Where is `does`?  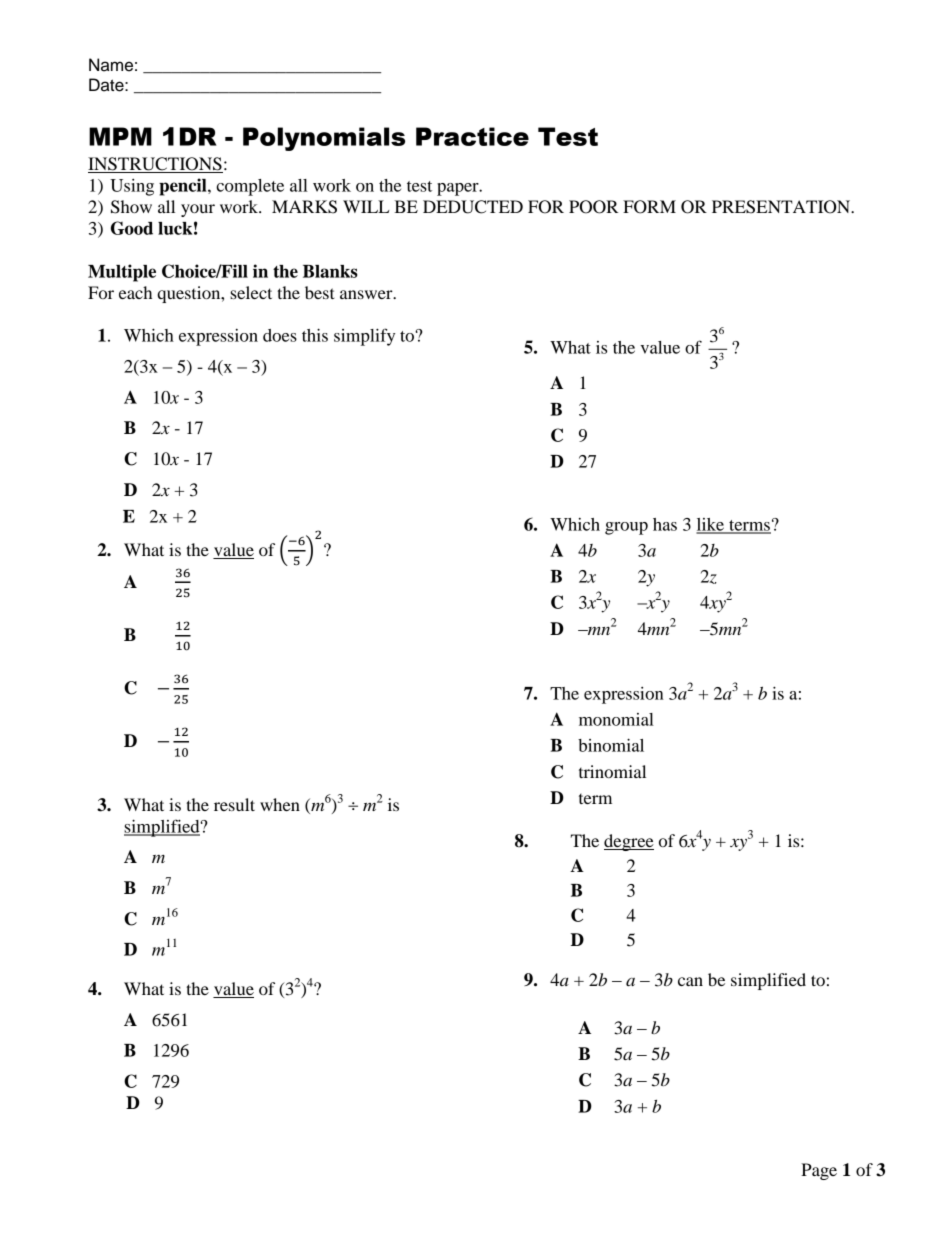 does is located at coordinates (280, 335).
